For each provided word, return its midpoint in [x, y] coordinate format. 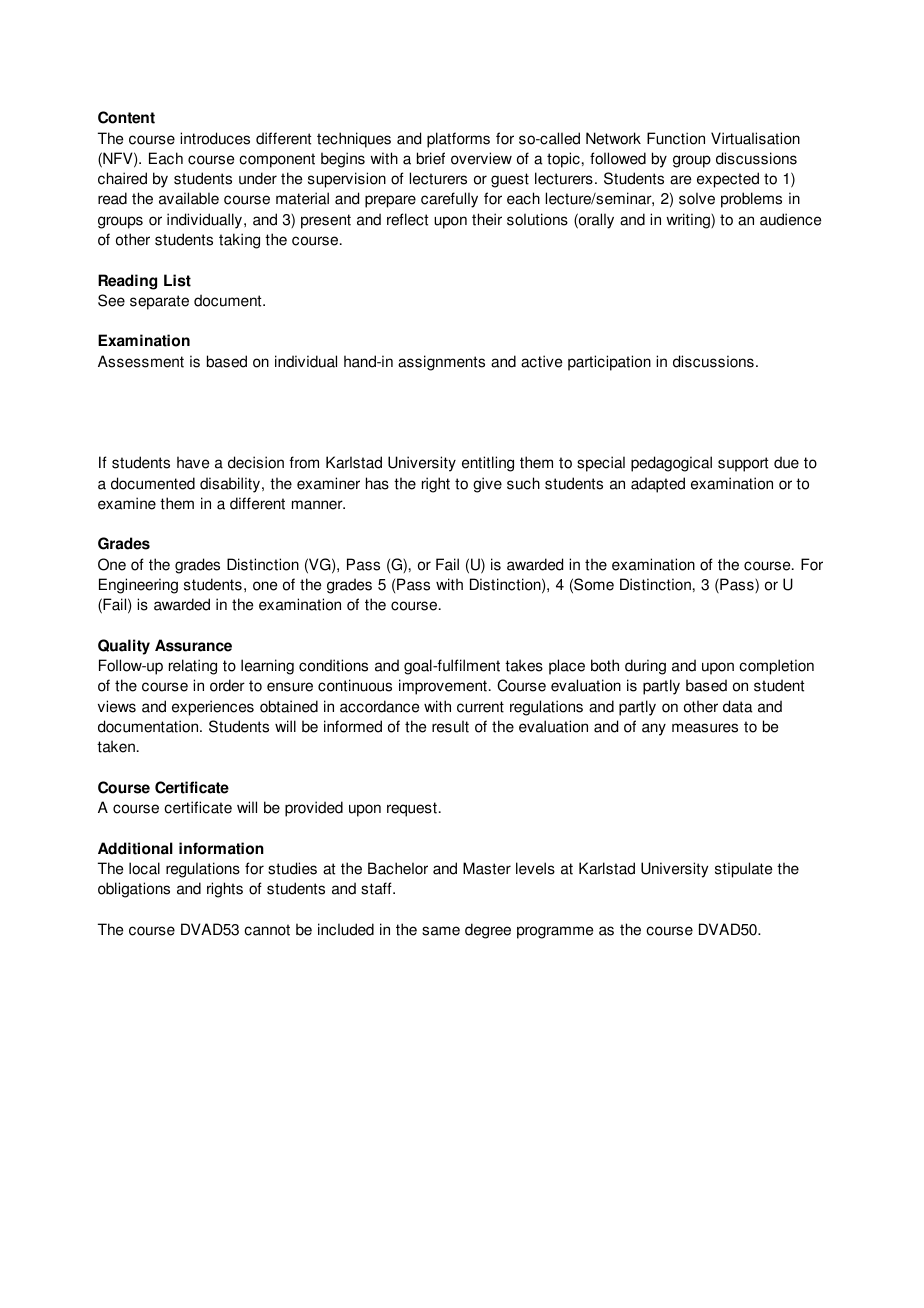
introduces [215, 138]
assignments [441, 363]
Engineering [138, 586]
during [645, 667]
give [487, 485]
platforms [458, 140]
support [743, 464]
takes [524, 665]
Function [676, 138]
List [177, 280]
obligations [134, 890]
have [193, 462]
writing [689, 221]
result [450, 726]
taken [116, 746]
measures [705, 728]
